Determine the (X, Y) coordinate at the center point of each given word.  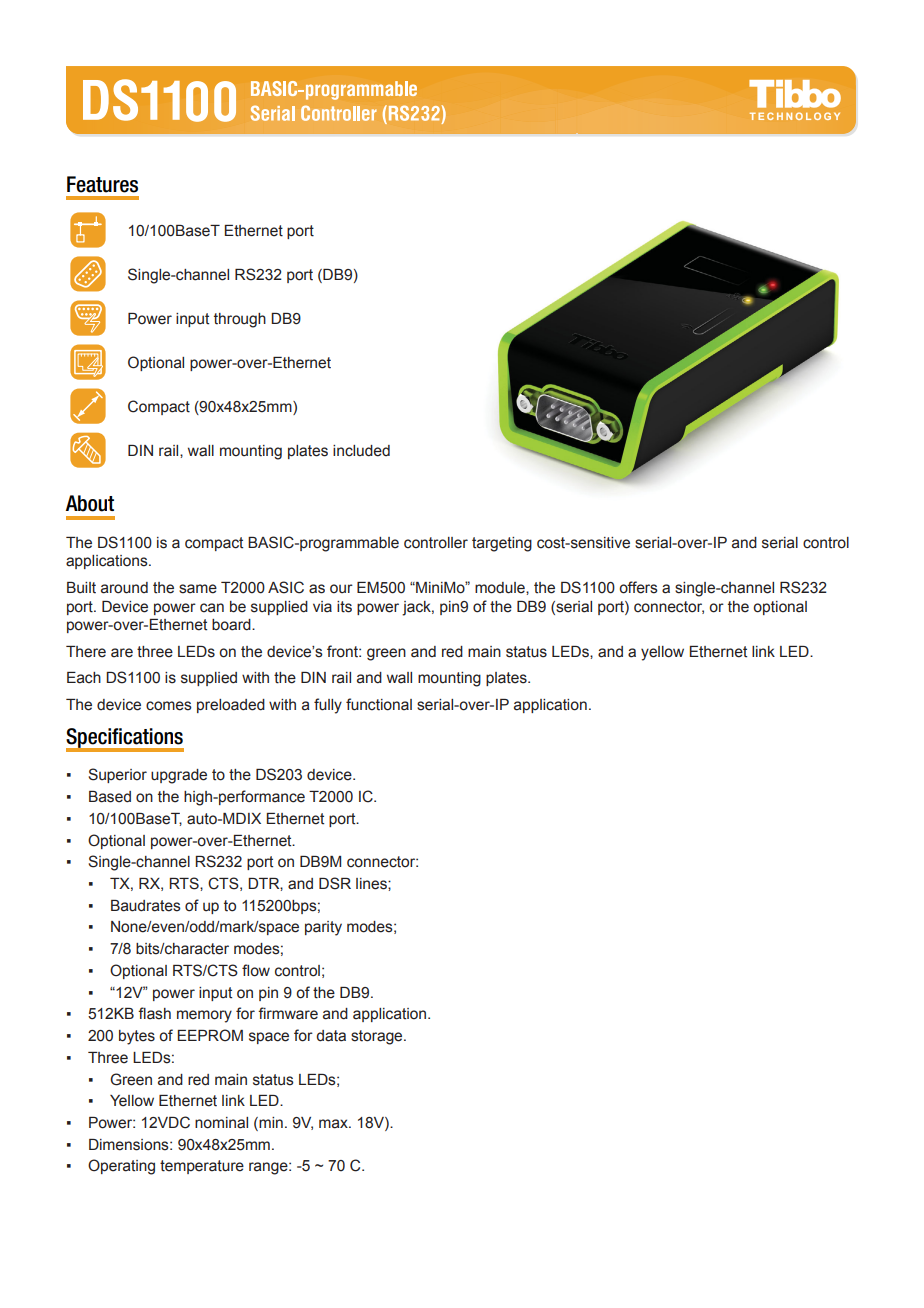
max (334, 1124)
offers (638, 587)
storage (378, 1037)
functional (379, 704)
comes (169, 706)
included (361, 451)
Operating (121, 1167)
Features (102, 184)
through (240, 320)
